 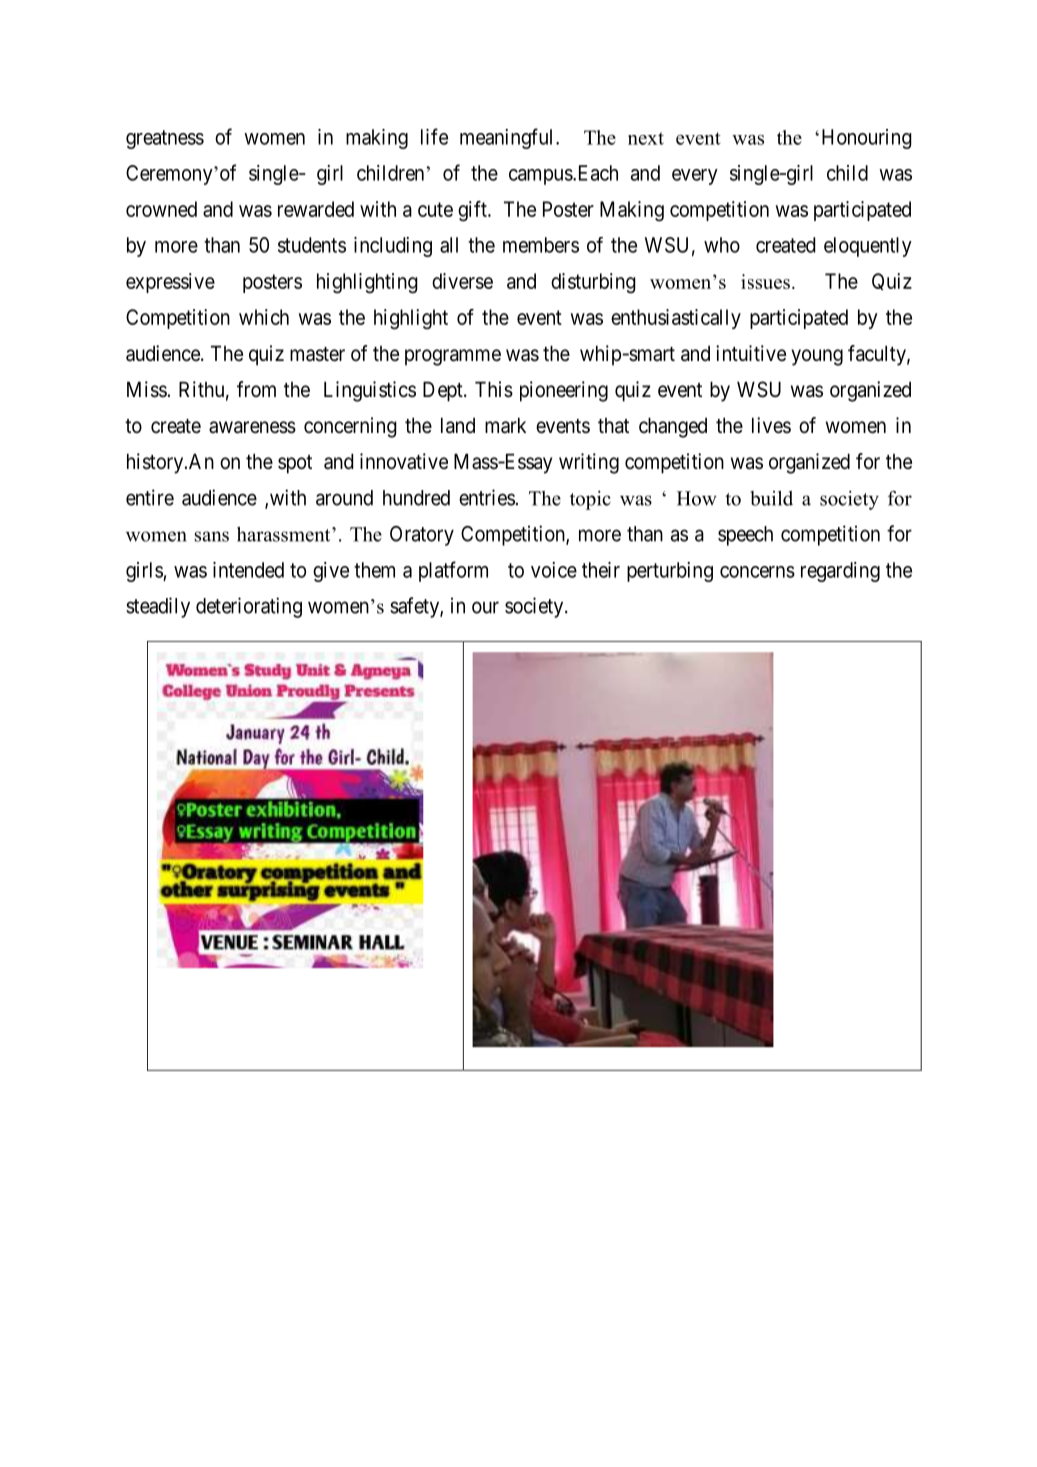 I want to click on voice, so click(x=554, y=570).
